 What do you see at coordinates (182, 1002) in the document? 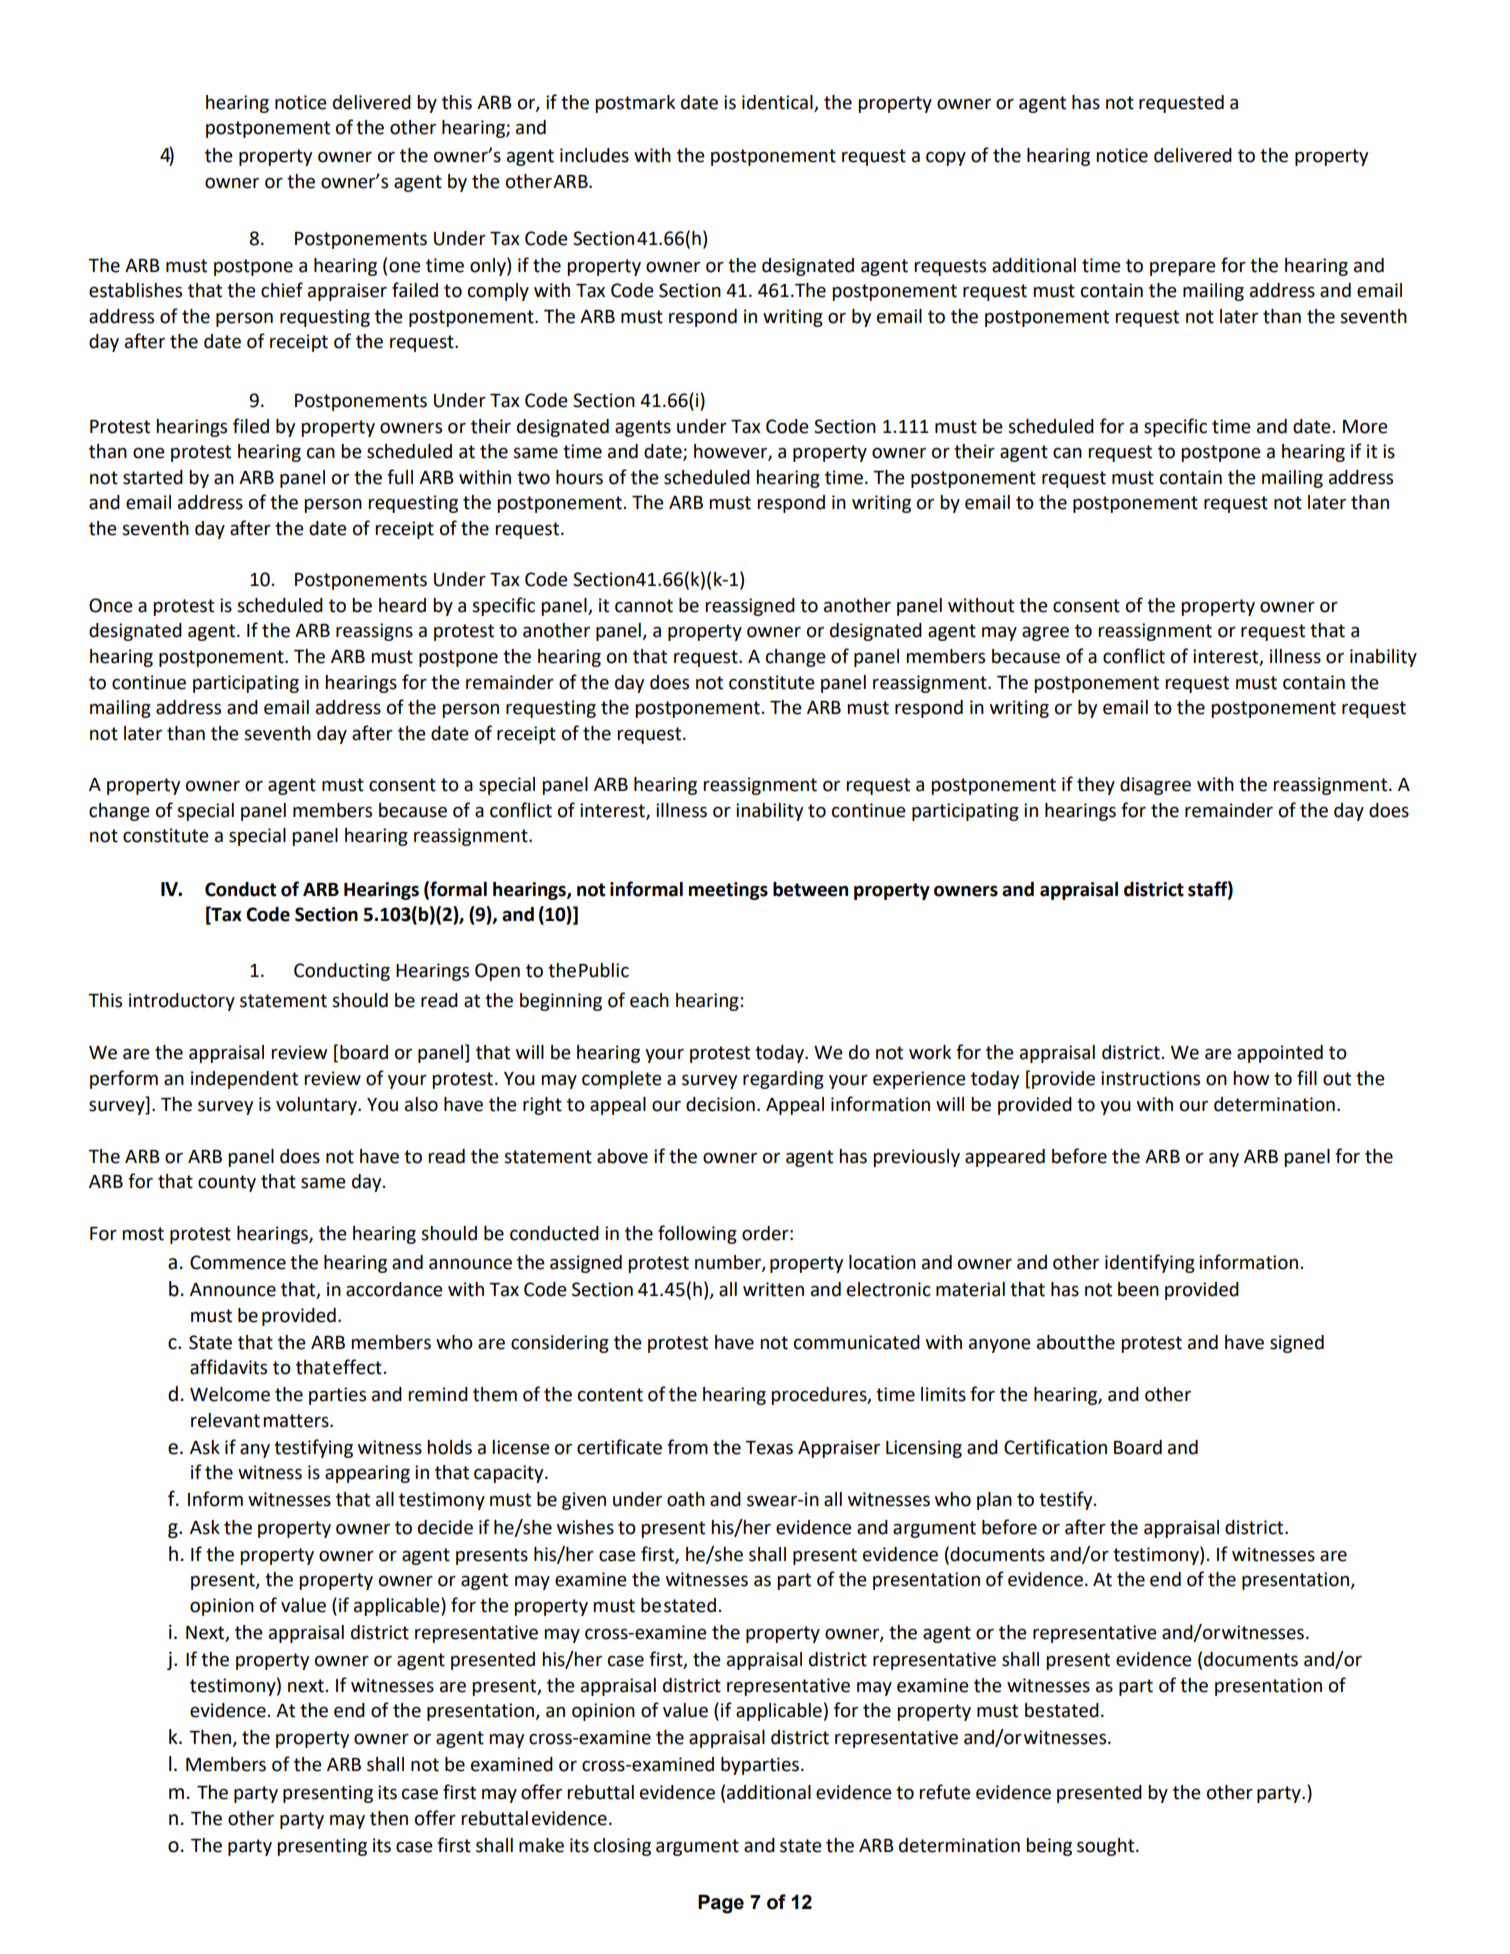
I see `introductory` at bounding box center [182, 1002].
